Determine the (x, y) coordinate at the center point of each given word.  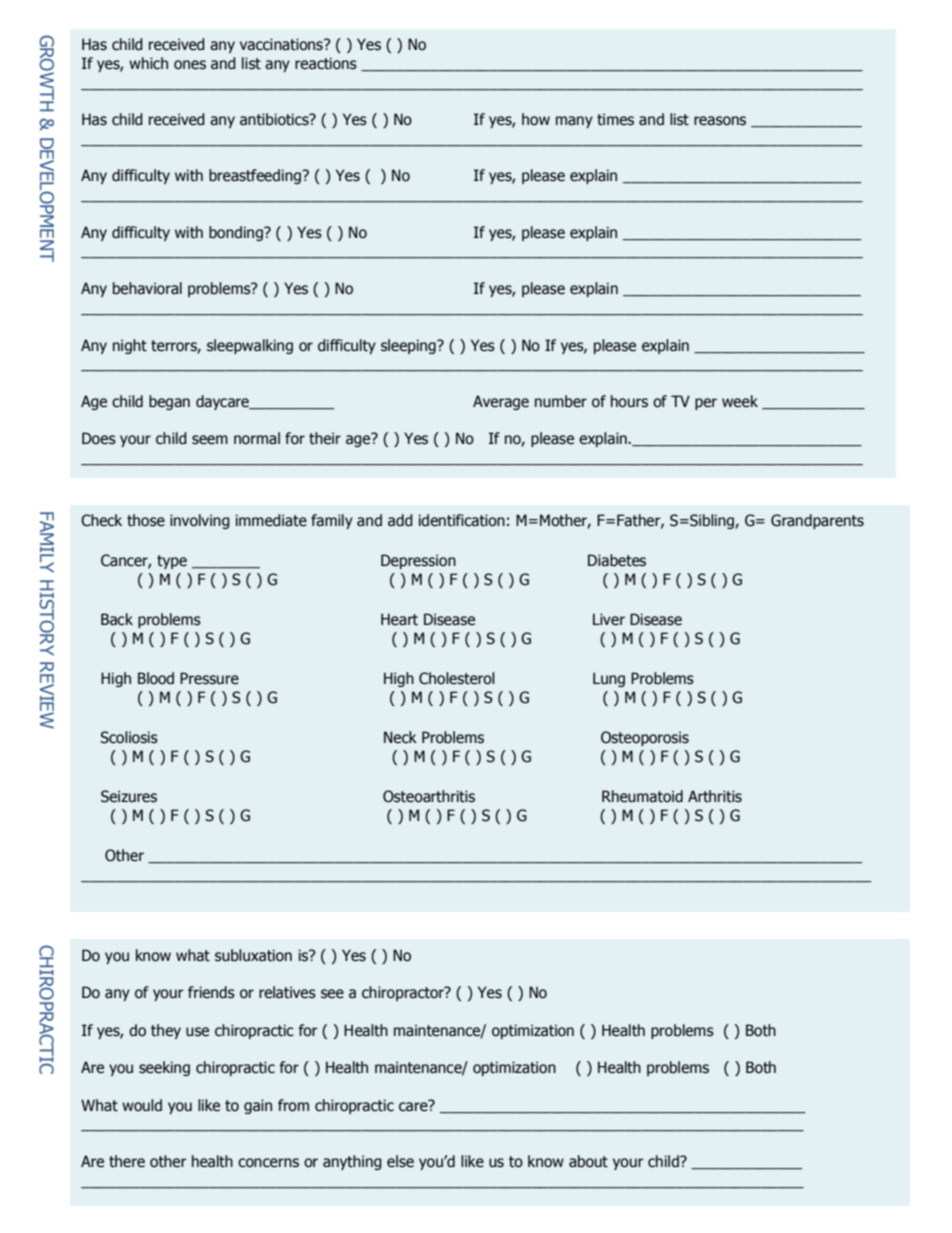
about (588, 1161)
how (536, 119)
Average (501, 402)
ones (190, 65)
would (142, 1105)
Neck (400, 737)
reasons (720, 121)
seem (210, 440)
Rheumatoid (642, 796)
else (400, 1161)
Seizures (129, 796)
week (740, 401)
